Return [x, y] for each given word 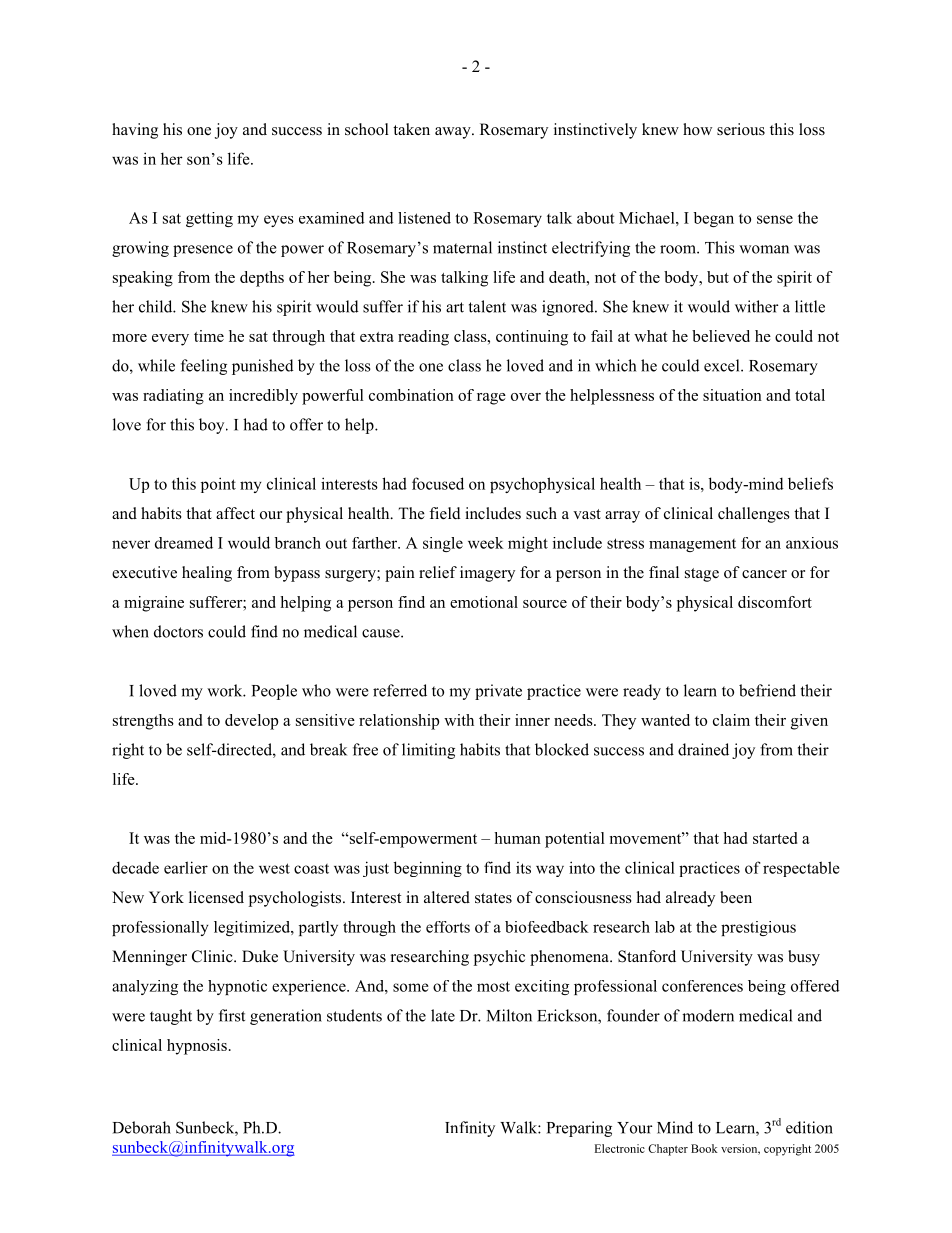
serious [741, 129]
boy [213, 426]
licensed [216, 897]
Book [704, 1148]
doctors [178, 631]
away [454, 133]
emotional [484, 602]
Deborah [142, 1127]
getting [209, 219]
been [736, 897]
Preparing [579, 1129]
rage [491, 399]
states [493, 898]
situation [732, 395]
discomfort [775, 602]
